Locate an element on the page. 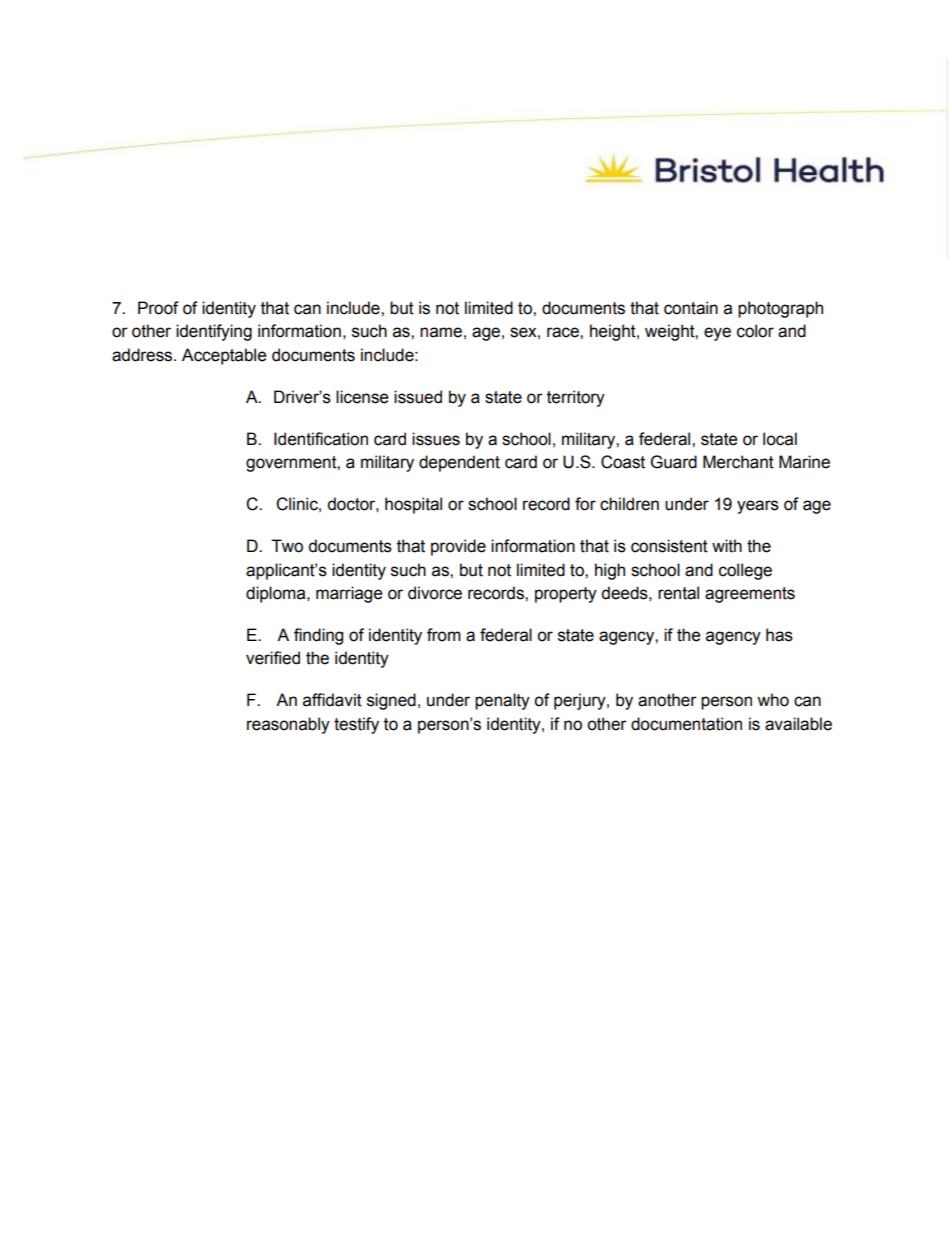  eye is located at coordinates (717, 334).
